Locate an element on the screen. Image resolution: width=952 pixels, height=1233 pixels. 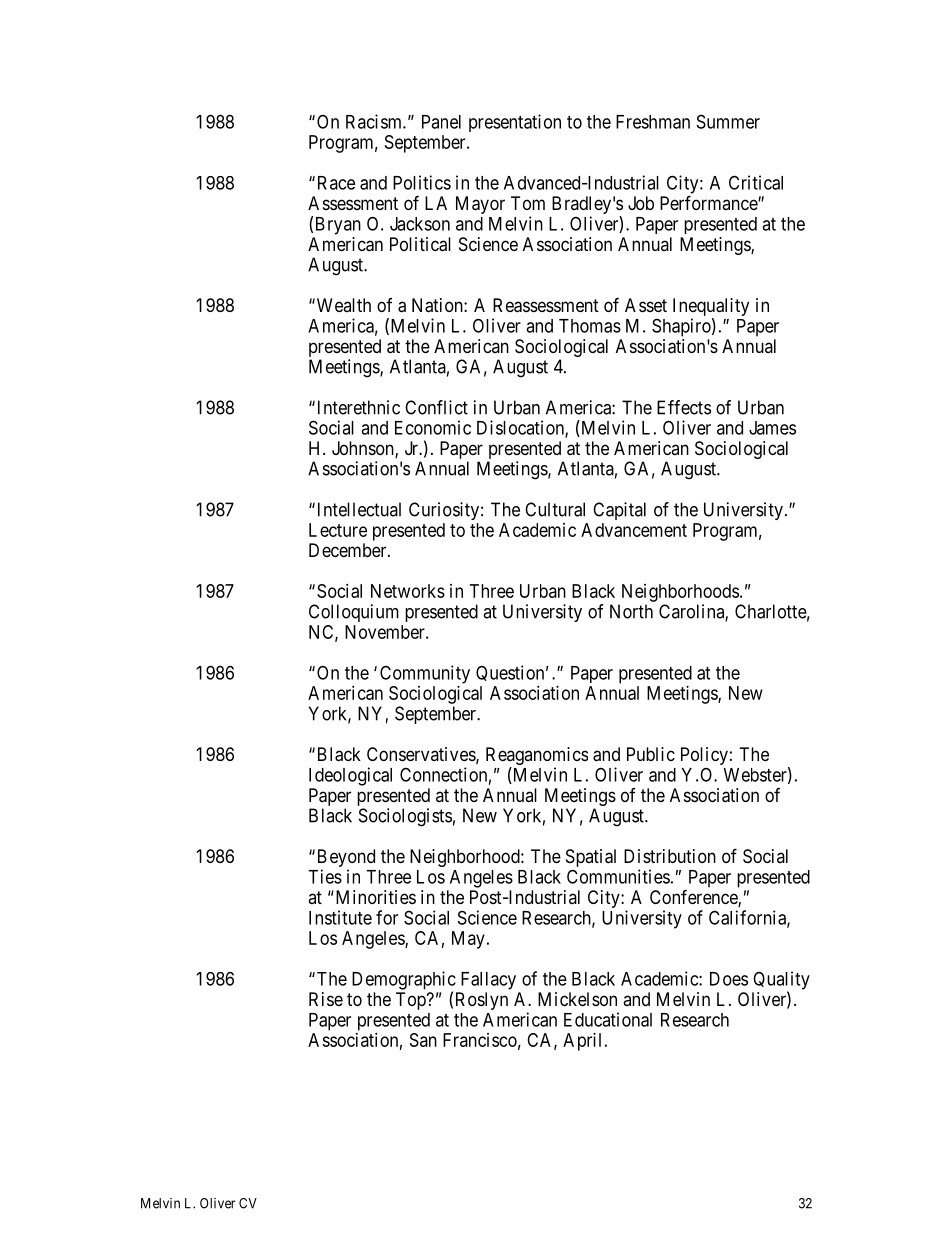
Cultural is located at coordinates (555, 509).
